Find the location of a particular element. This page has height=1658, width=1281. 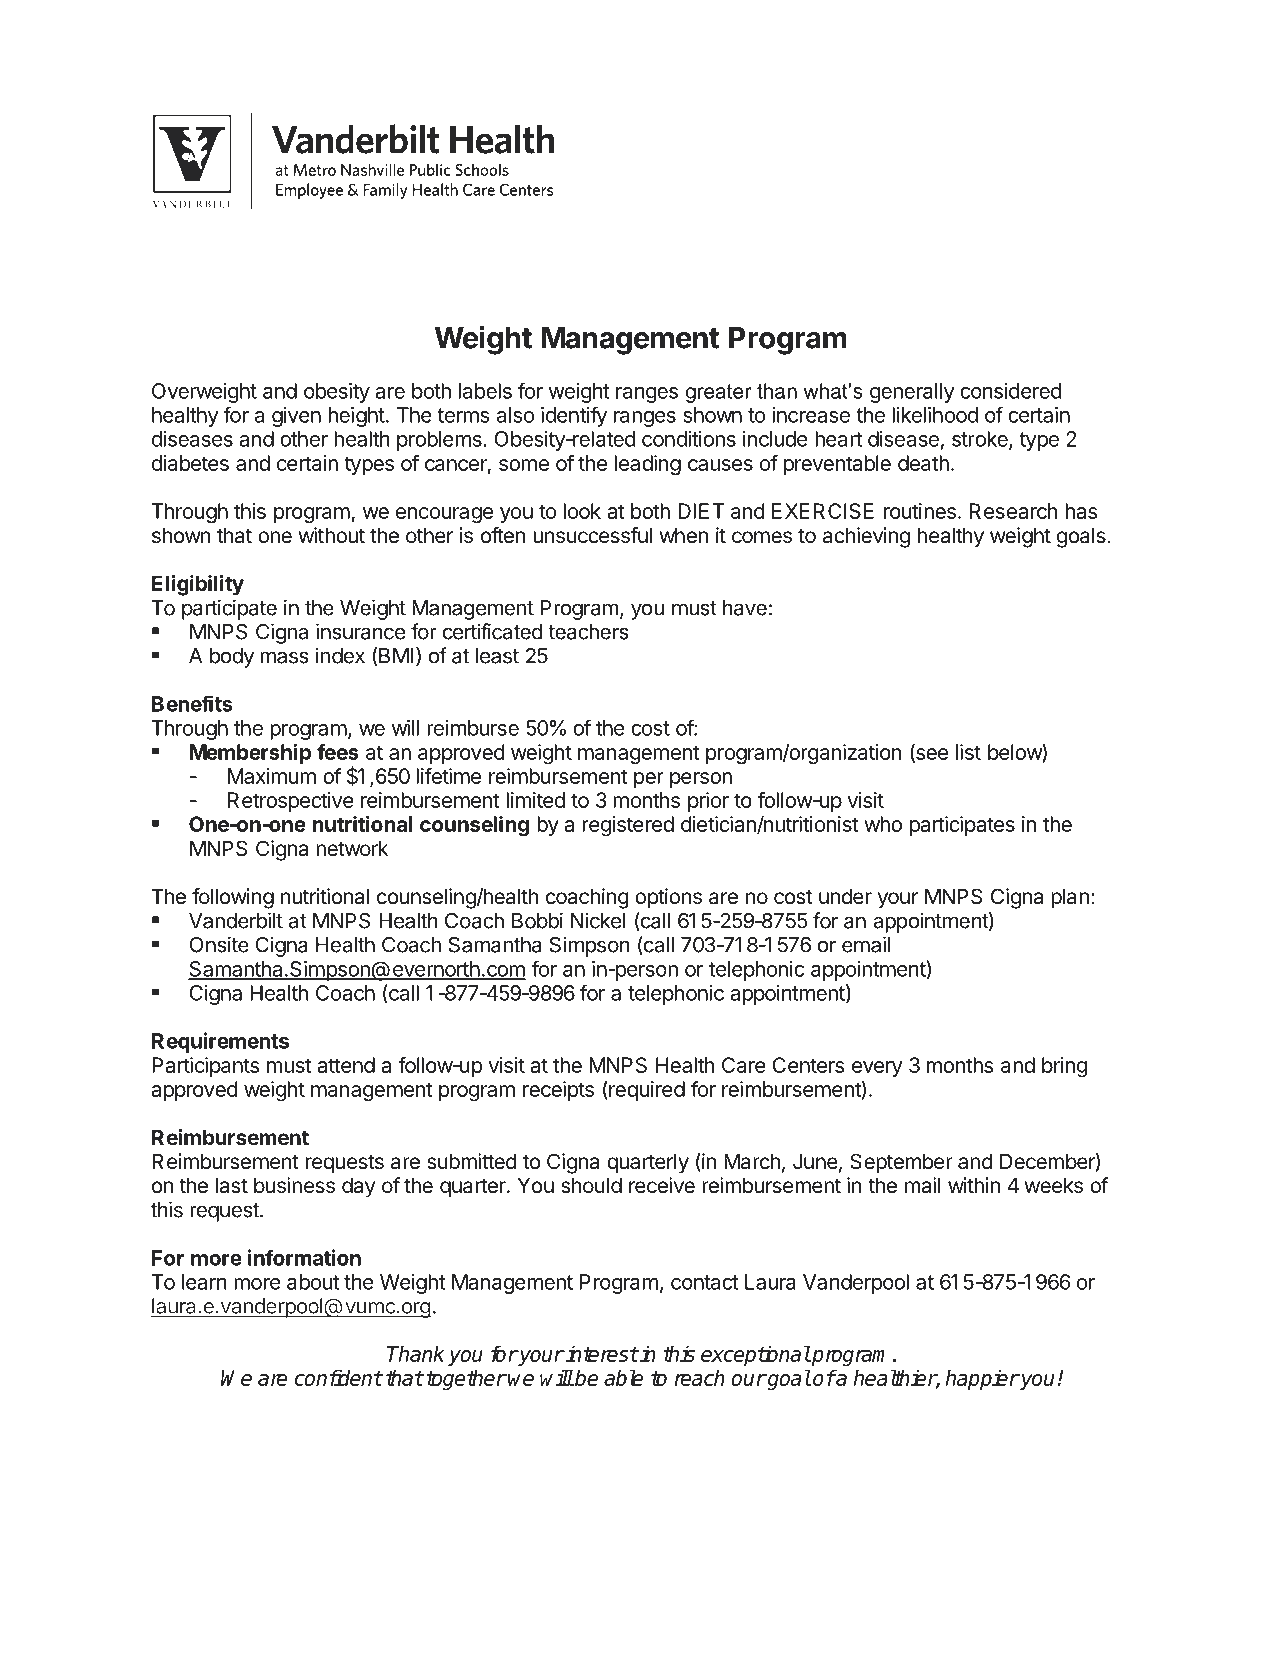

given is located at coordinates (296, 417).
